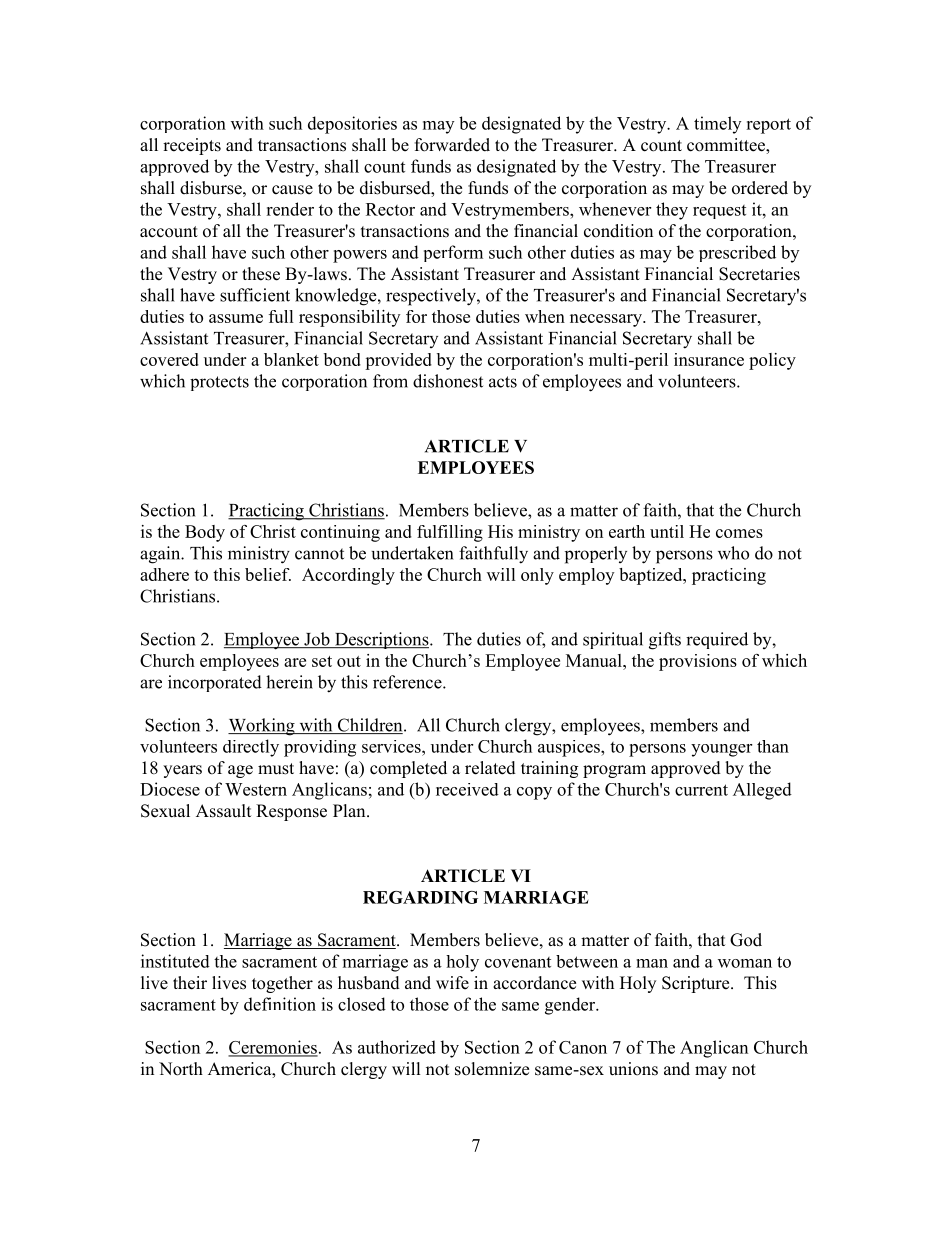 The height and width of the page is (1233, 952). What do you see at coordinates (268, 574) in the page?
I see `belief` at bounding box center [268, 574].
